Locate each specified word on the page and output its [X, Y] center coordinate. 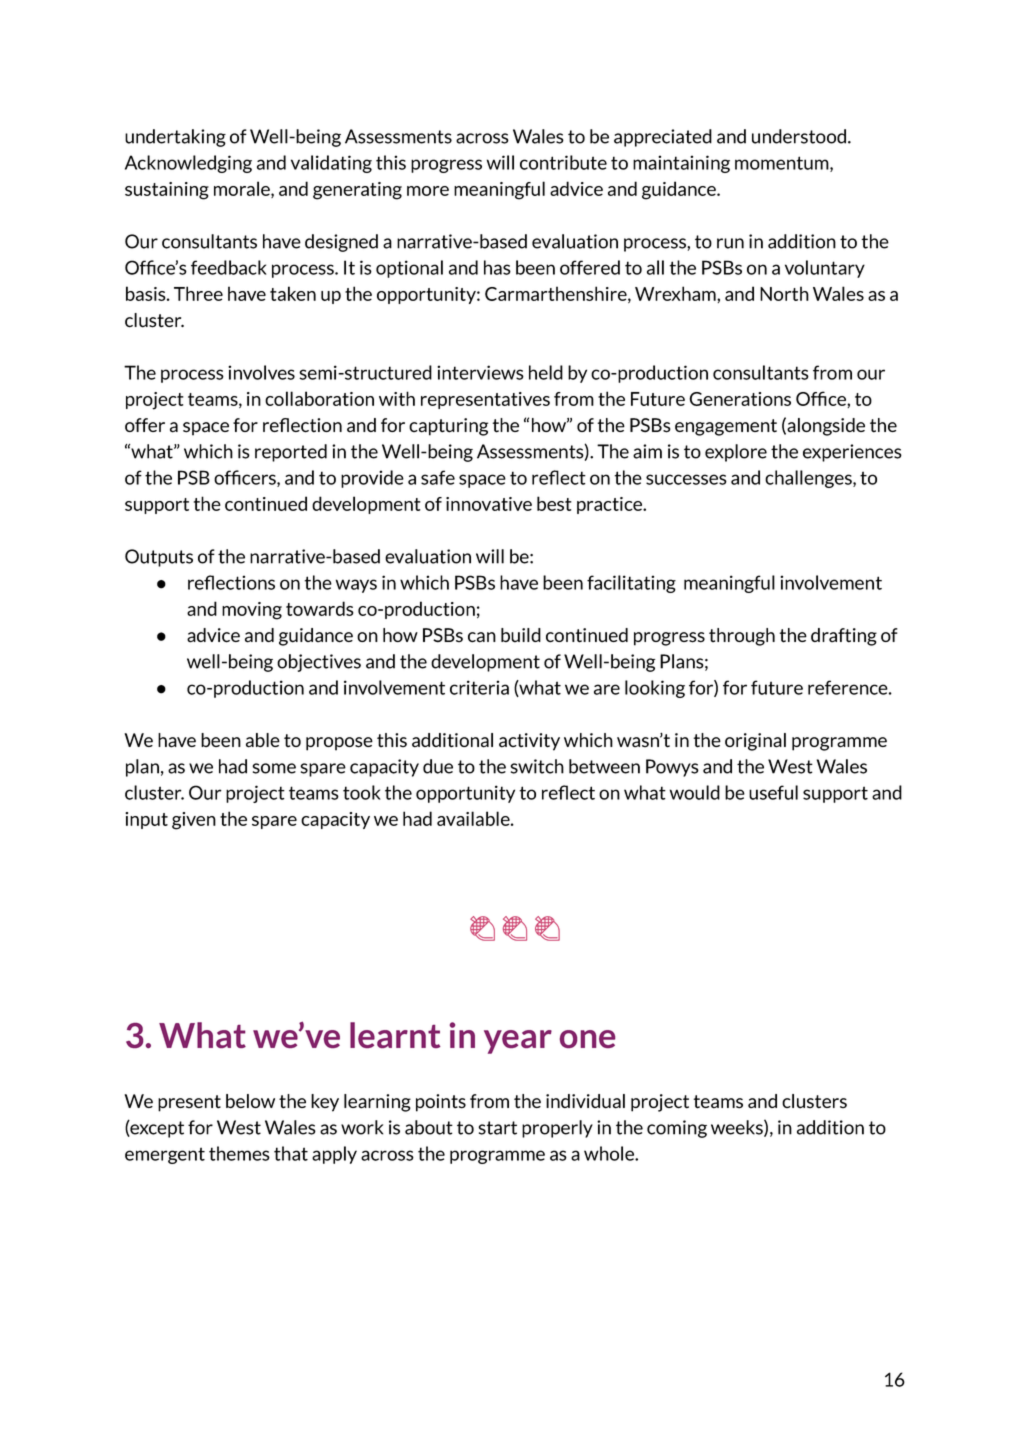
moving [252, 611]
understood [800, 136]
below [250, 1101]
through [742, 637]
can [482, 637]
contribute [563, 162]
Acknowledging [188, 164]
